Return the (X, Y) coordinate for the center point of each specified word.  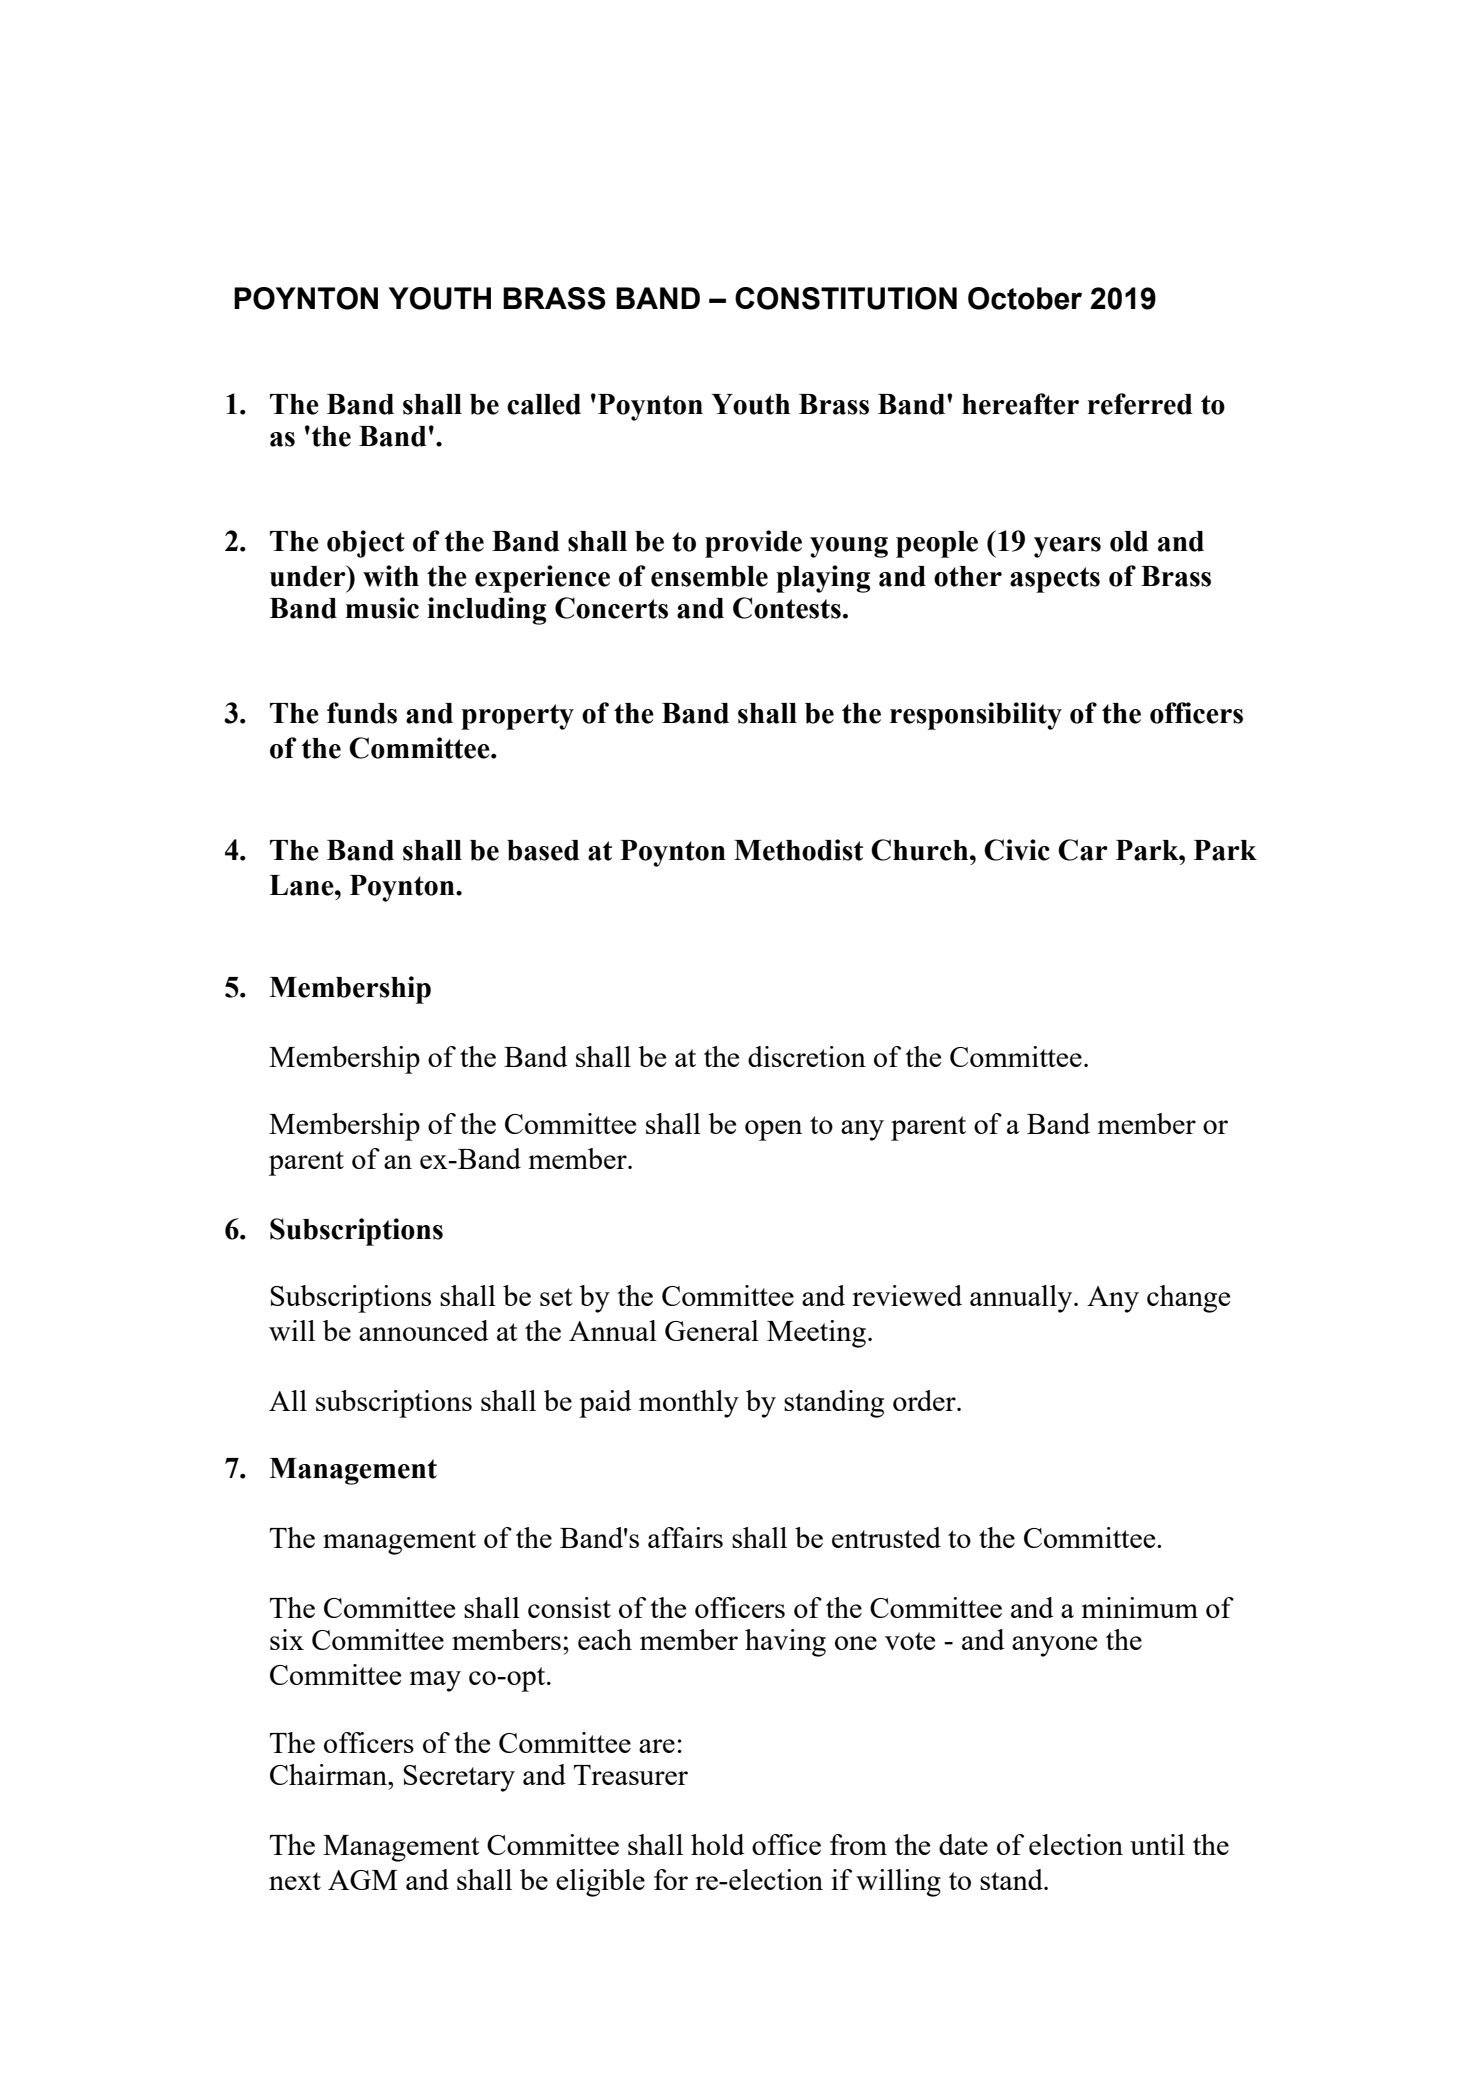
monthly (689, 1404)
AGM (363, 1880)
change (1188, 1299)
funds (362, 713)
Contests (787, 608)
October (1025, 298)
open (773, 1130)
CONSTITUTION (846, 298)
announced (423, 1330)
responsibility (976, 716)
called (544, 404)
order (925, 1400)
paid (605, 1404)
